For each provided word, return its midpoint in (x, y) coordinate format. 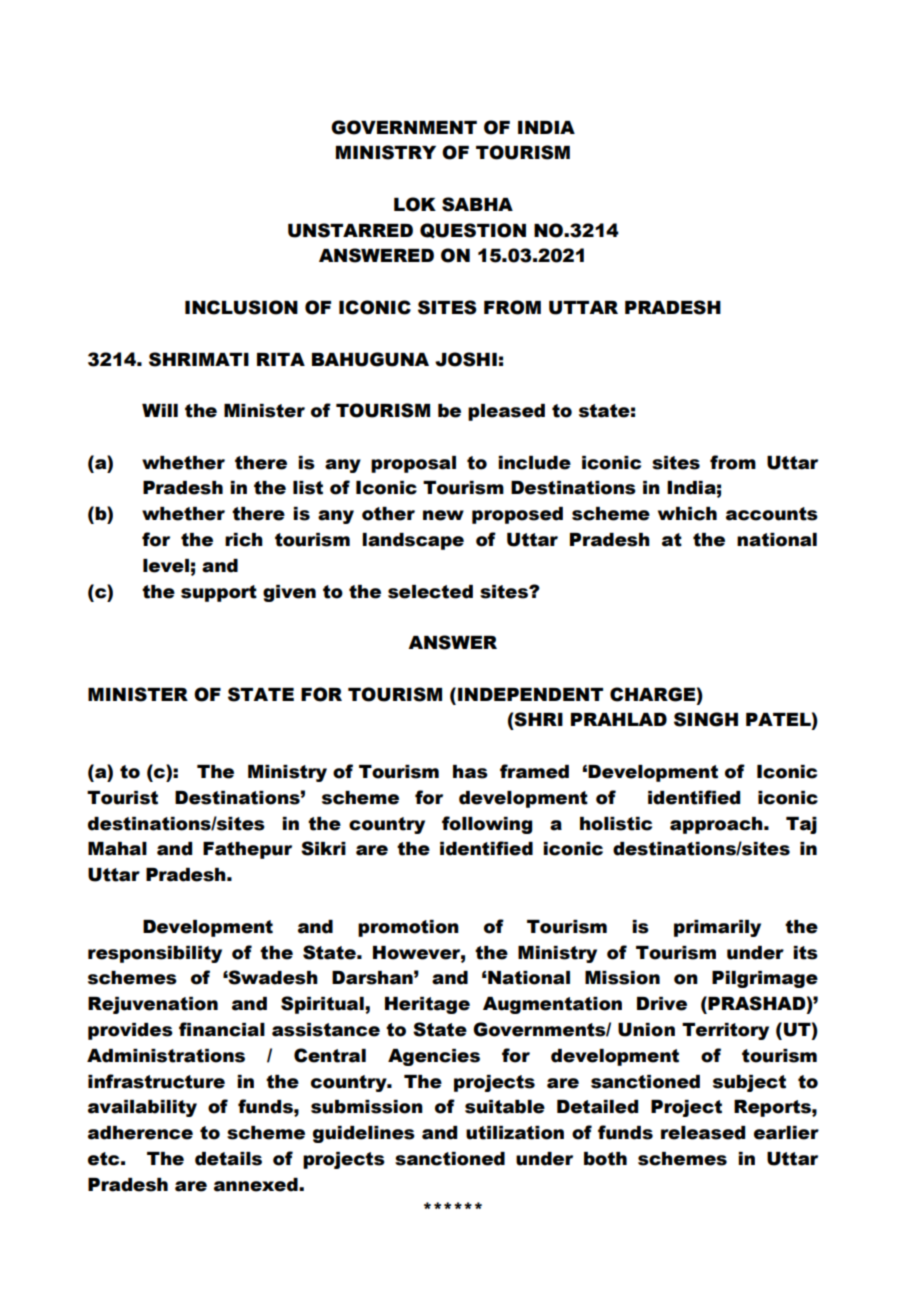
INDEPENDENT (530, 694)
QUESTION (473, 230)
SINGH (706, 719)
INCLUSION (241, 307)
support (219, 593)
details (228, 1159)
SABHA (477, 204)
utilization (515, 1133)
